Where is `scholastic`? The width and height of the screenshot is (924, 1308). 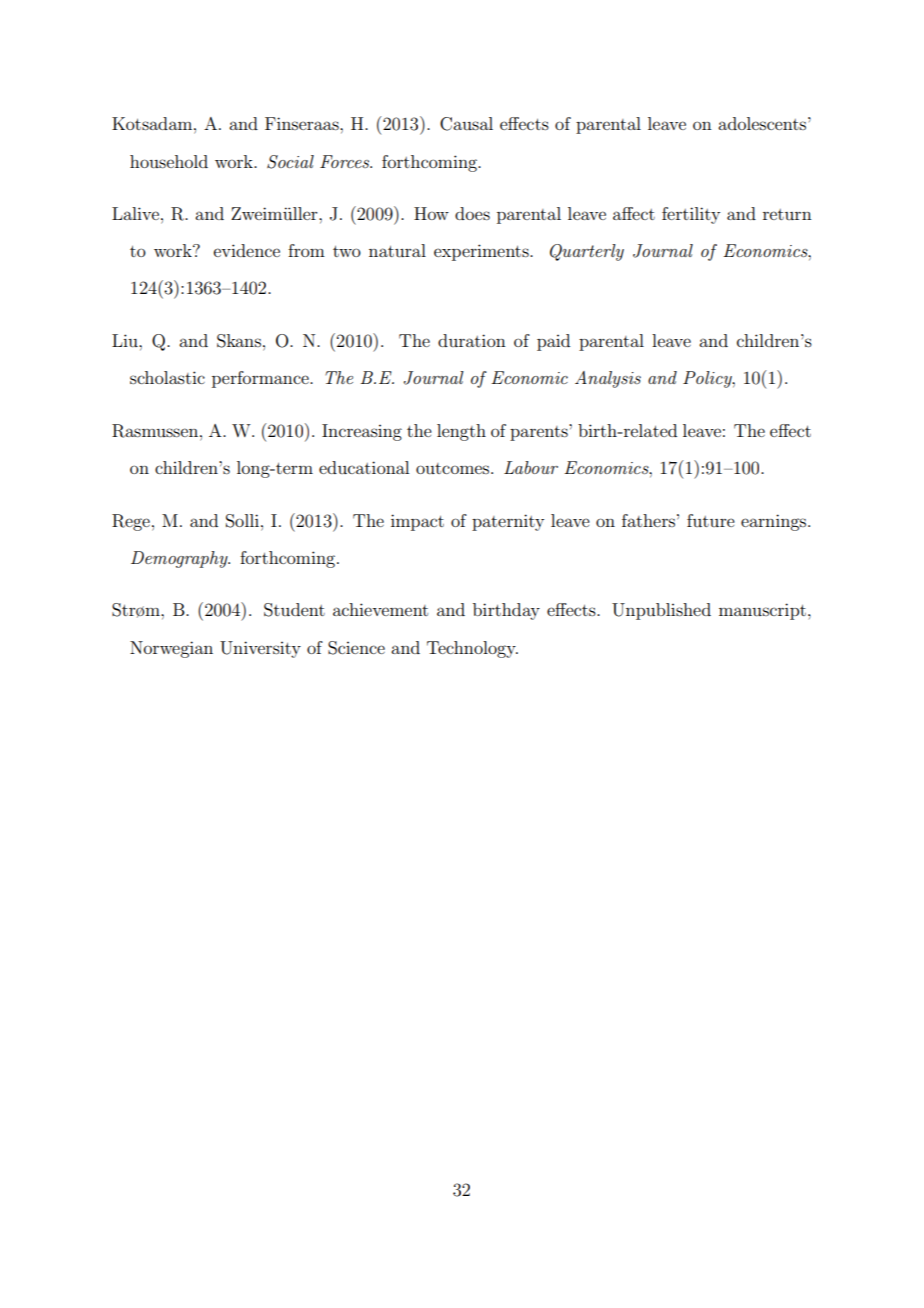 scholastic is located at coordinates (167, 377).
